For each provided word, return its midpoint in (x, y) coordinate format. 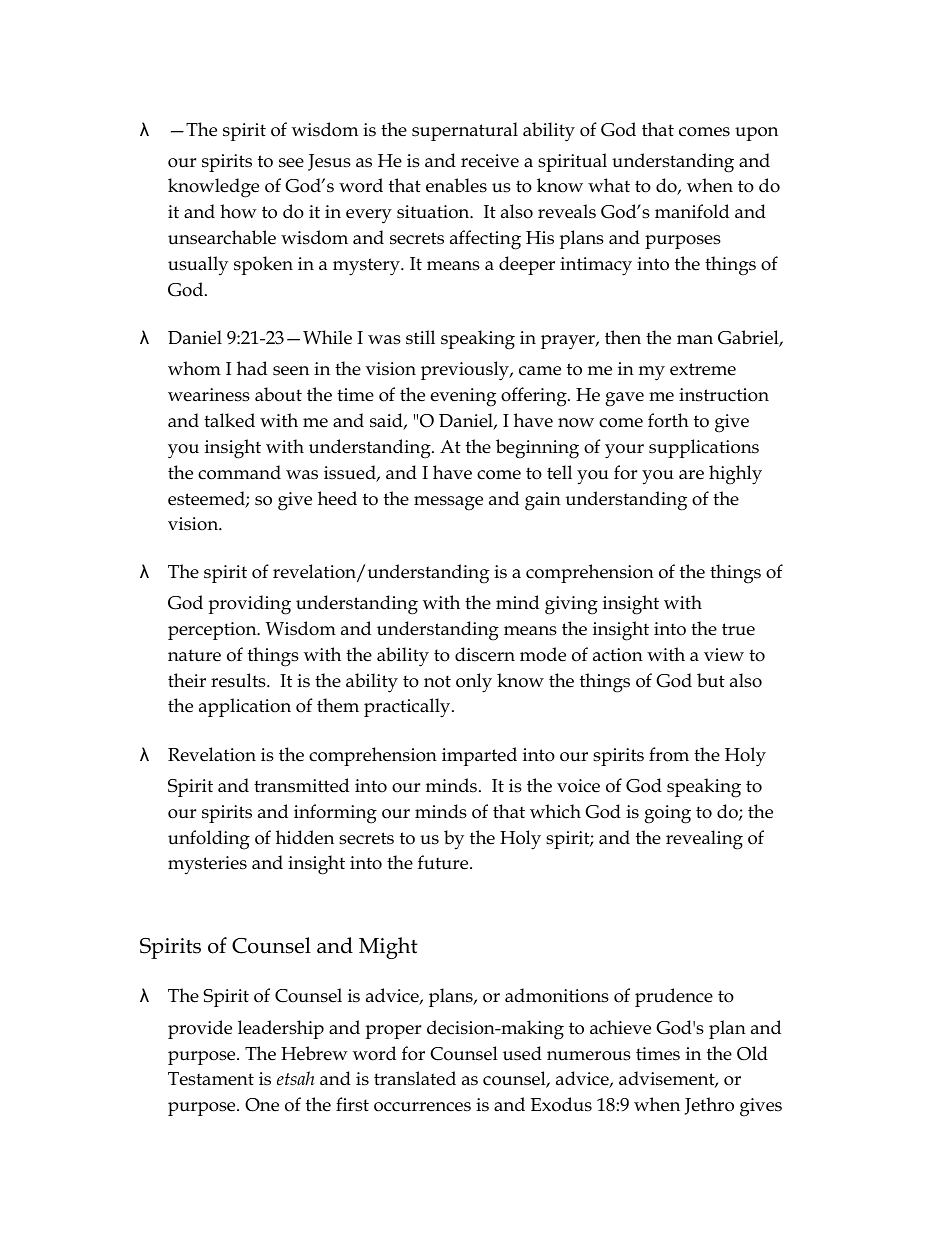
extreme (703, 369)
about (278, 394)
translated (415, 1078)
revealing (704, 840)
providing (249, 605)
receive (490, 161)
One (262, 1105)
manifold (692, 211)
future (444, 862)
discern (485, 654)
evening (463, 397)
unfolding (209, 840)
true (738, 629)
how (238, 211)
